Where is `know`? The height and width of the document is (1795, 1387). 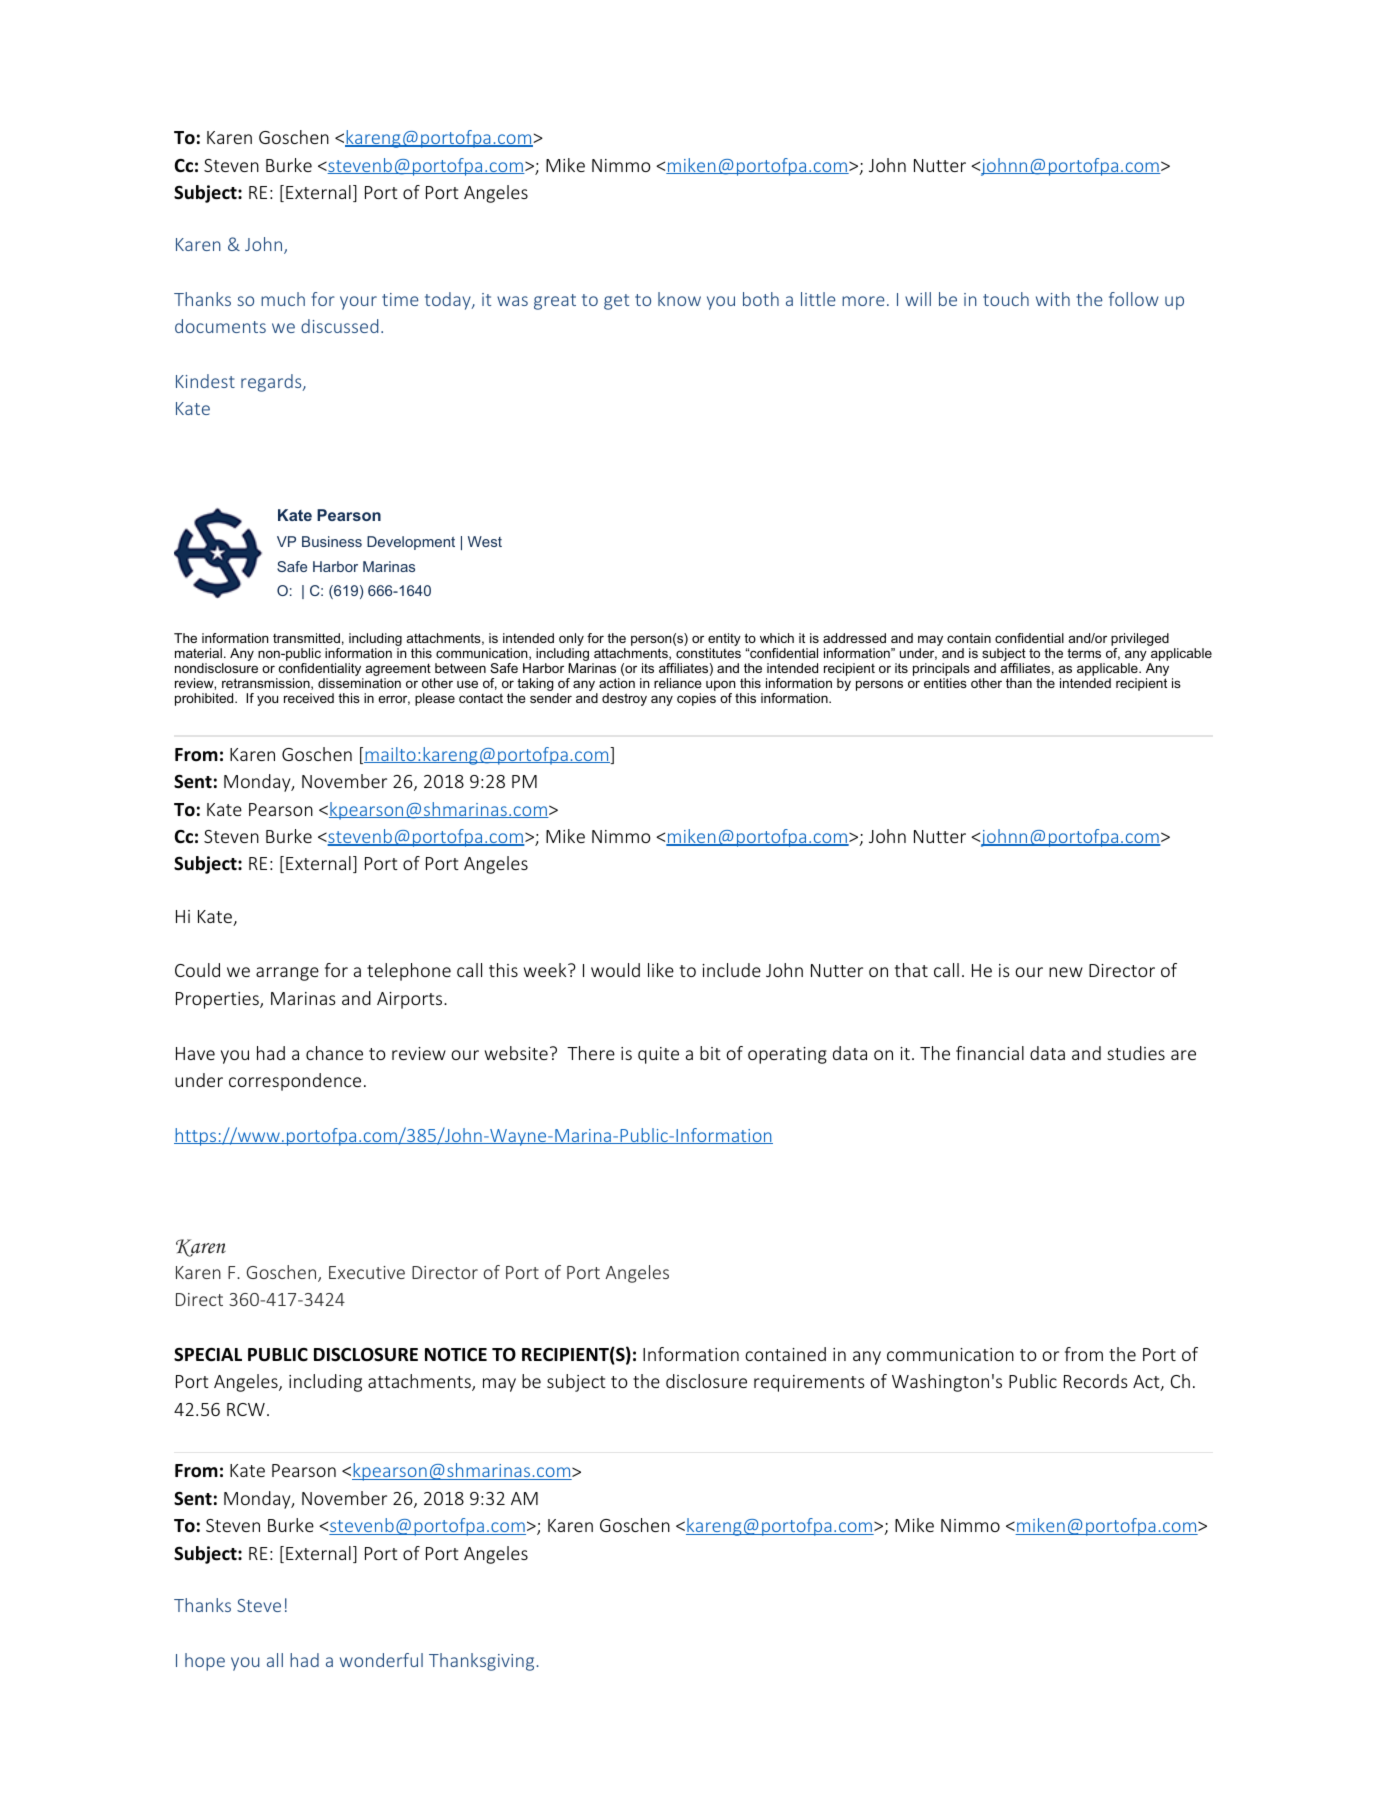
know is located at coordinates (679, 299).
